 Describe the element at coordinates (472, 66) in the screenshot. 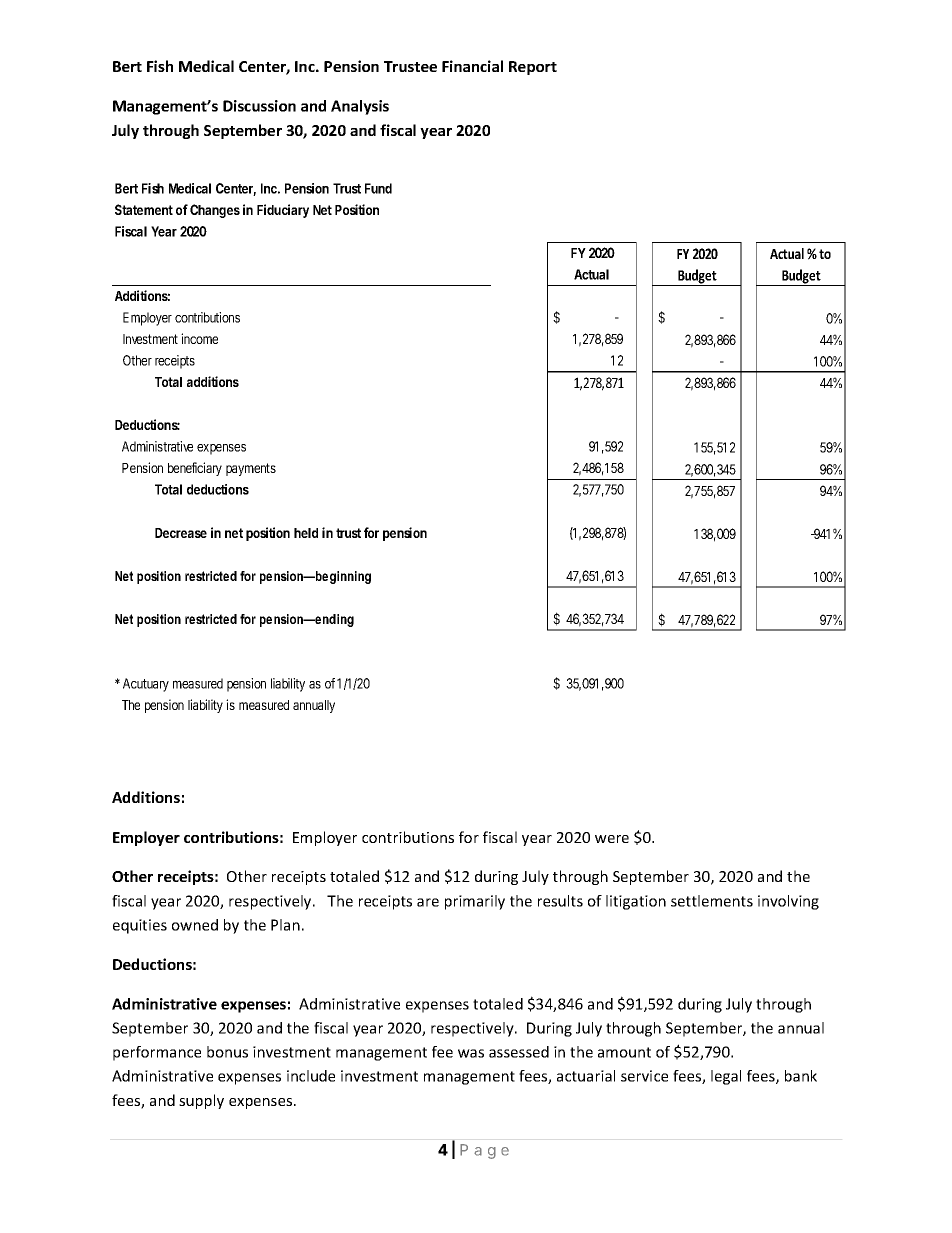

I see `Financial` at that location.
